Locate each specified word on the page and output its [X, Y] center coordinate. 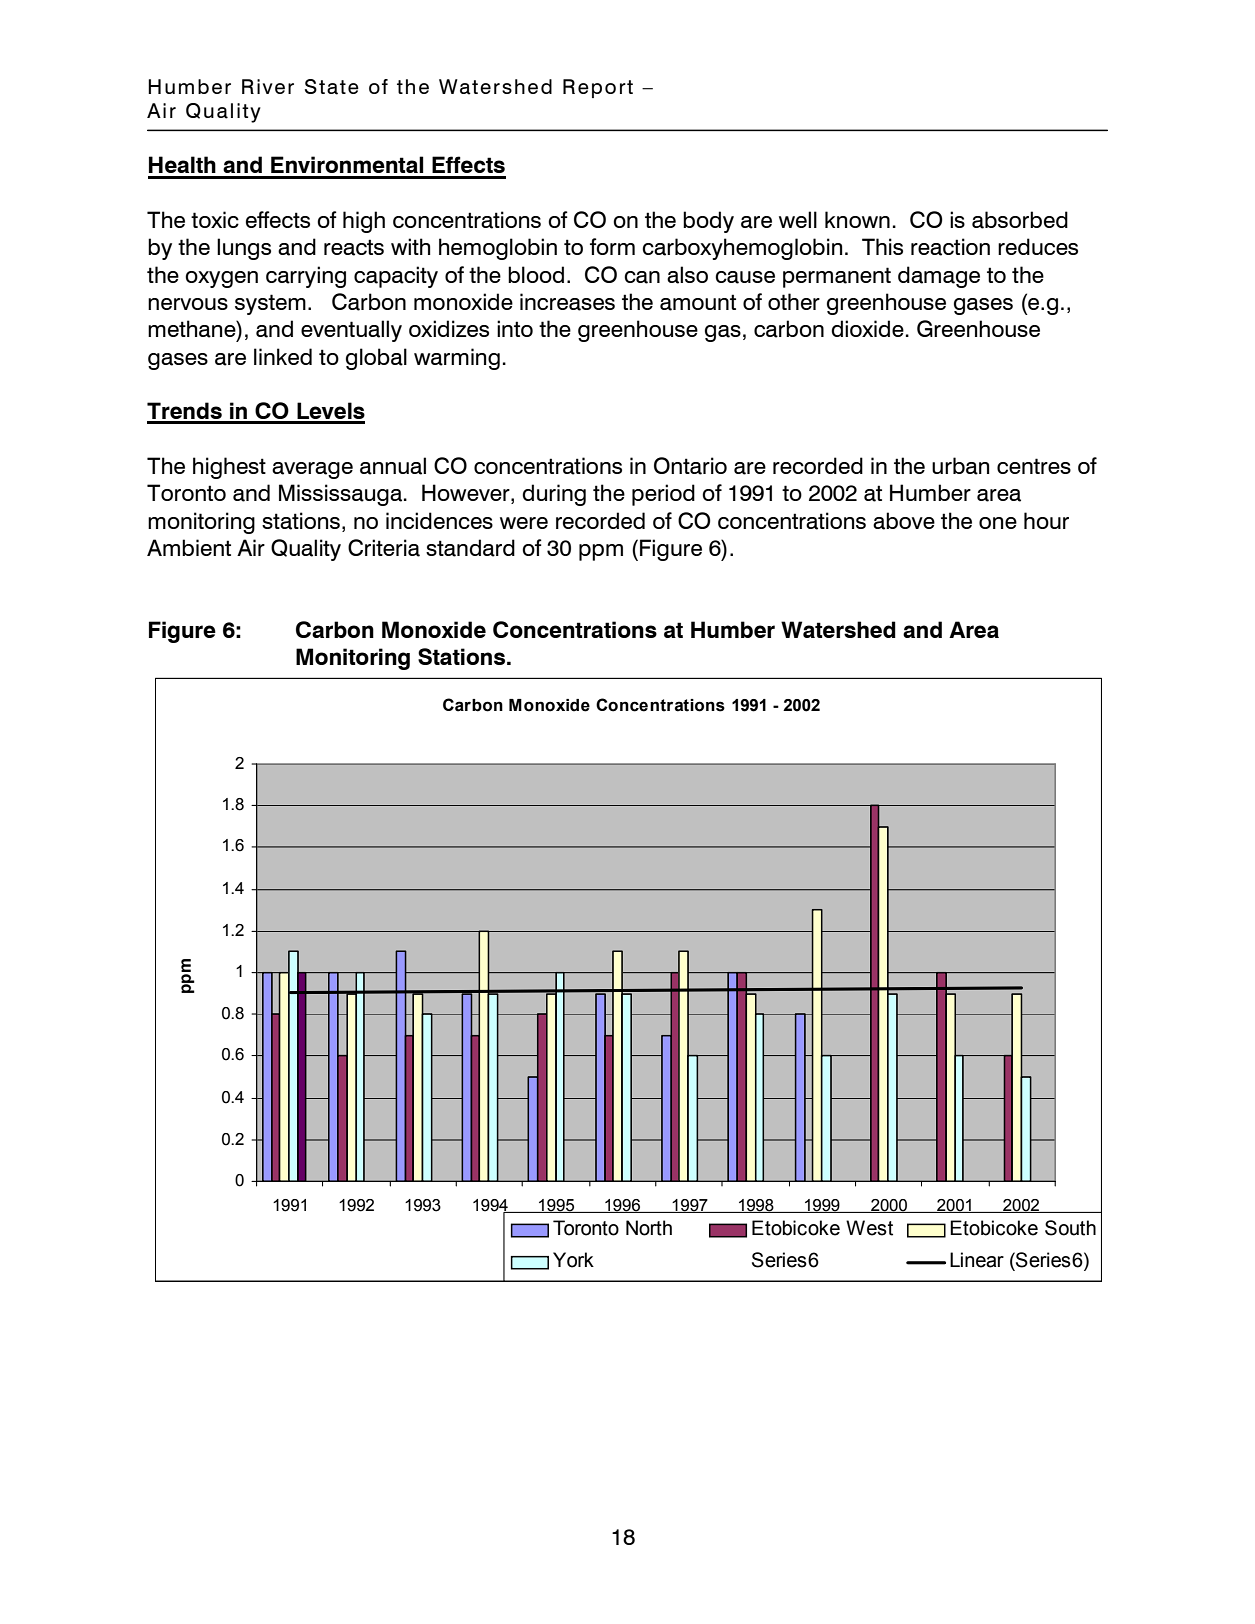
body [708, 222]
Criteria [384, 548]
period [663, 495]
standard [470, 548]
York [573, 1260]
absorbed [1020, 220]
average [312, 470]
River [268, 86]
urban [960, 466]
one [998, 523]
